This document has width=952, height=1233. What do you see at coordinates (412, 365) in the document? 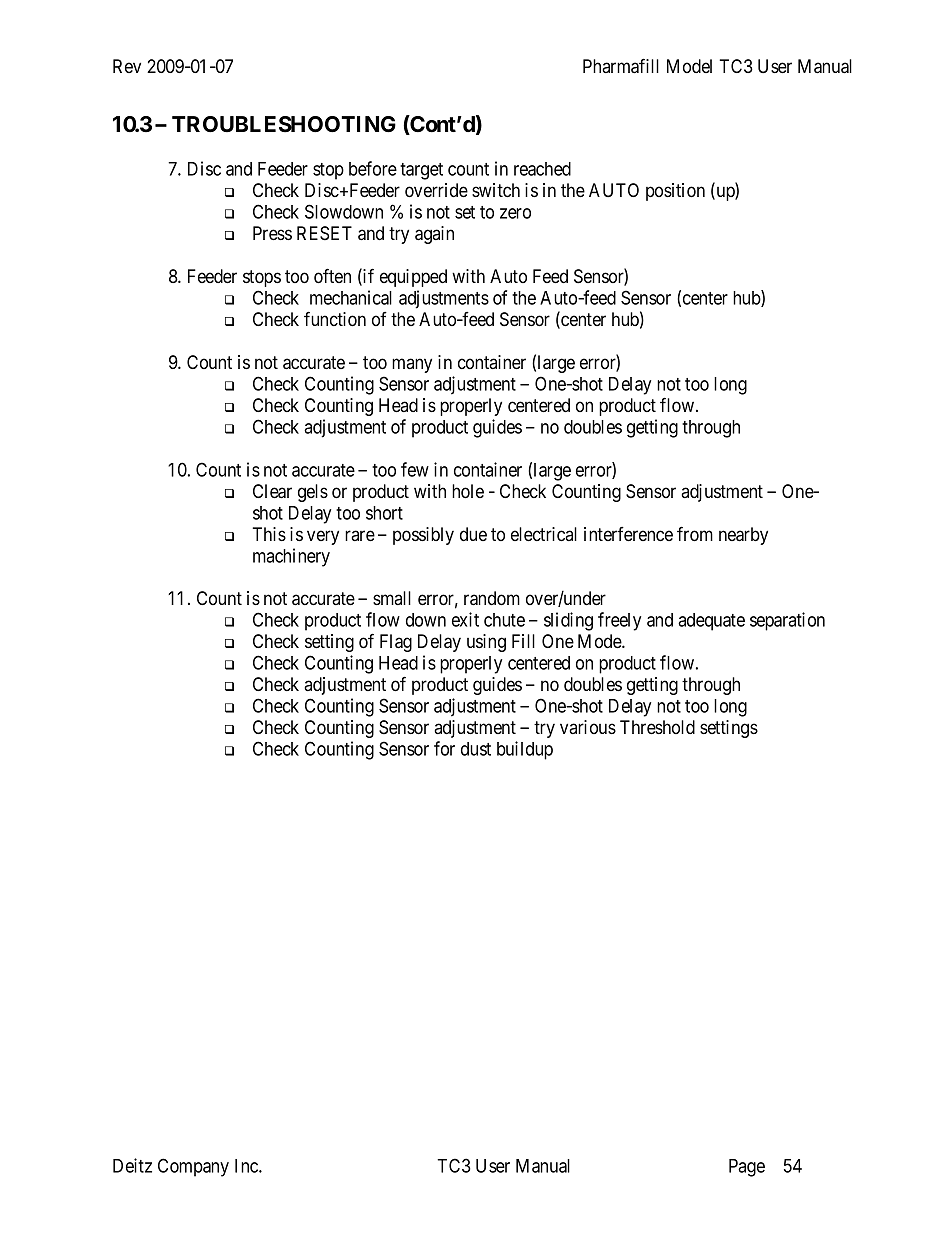
I see `many` at bounding box center [412, 365].
